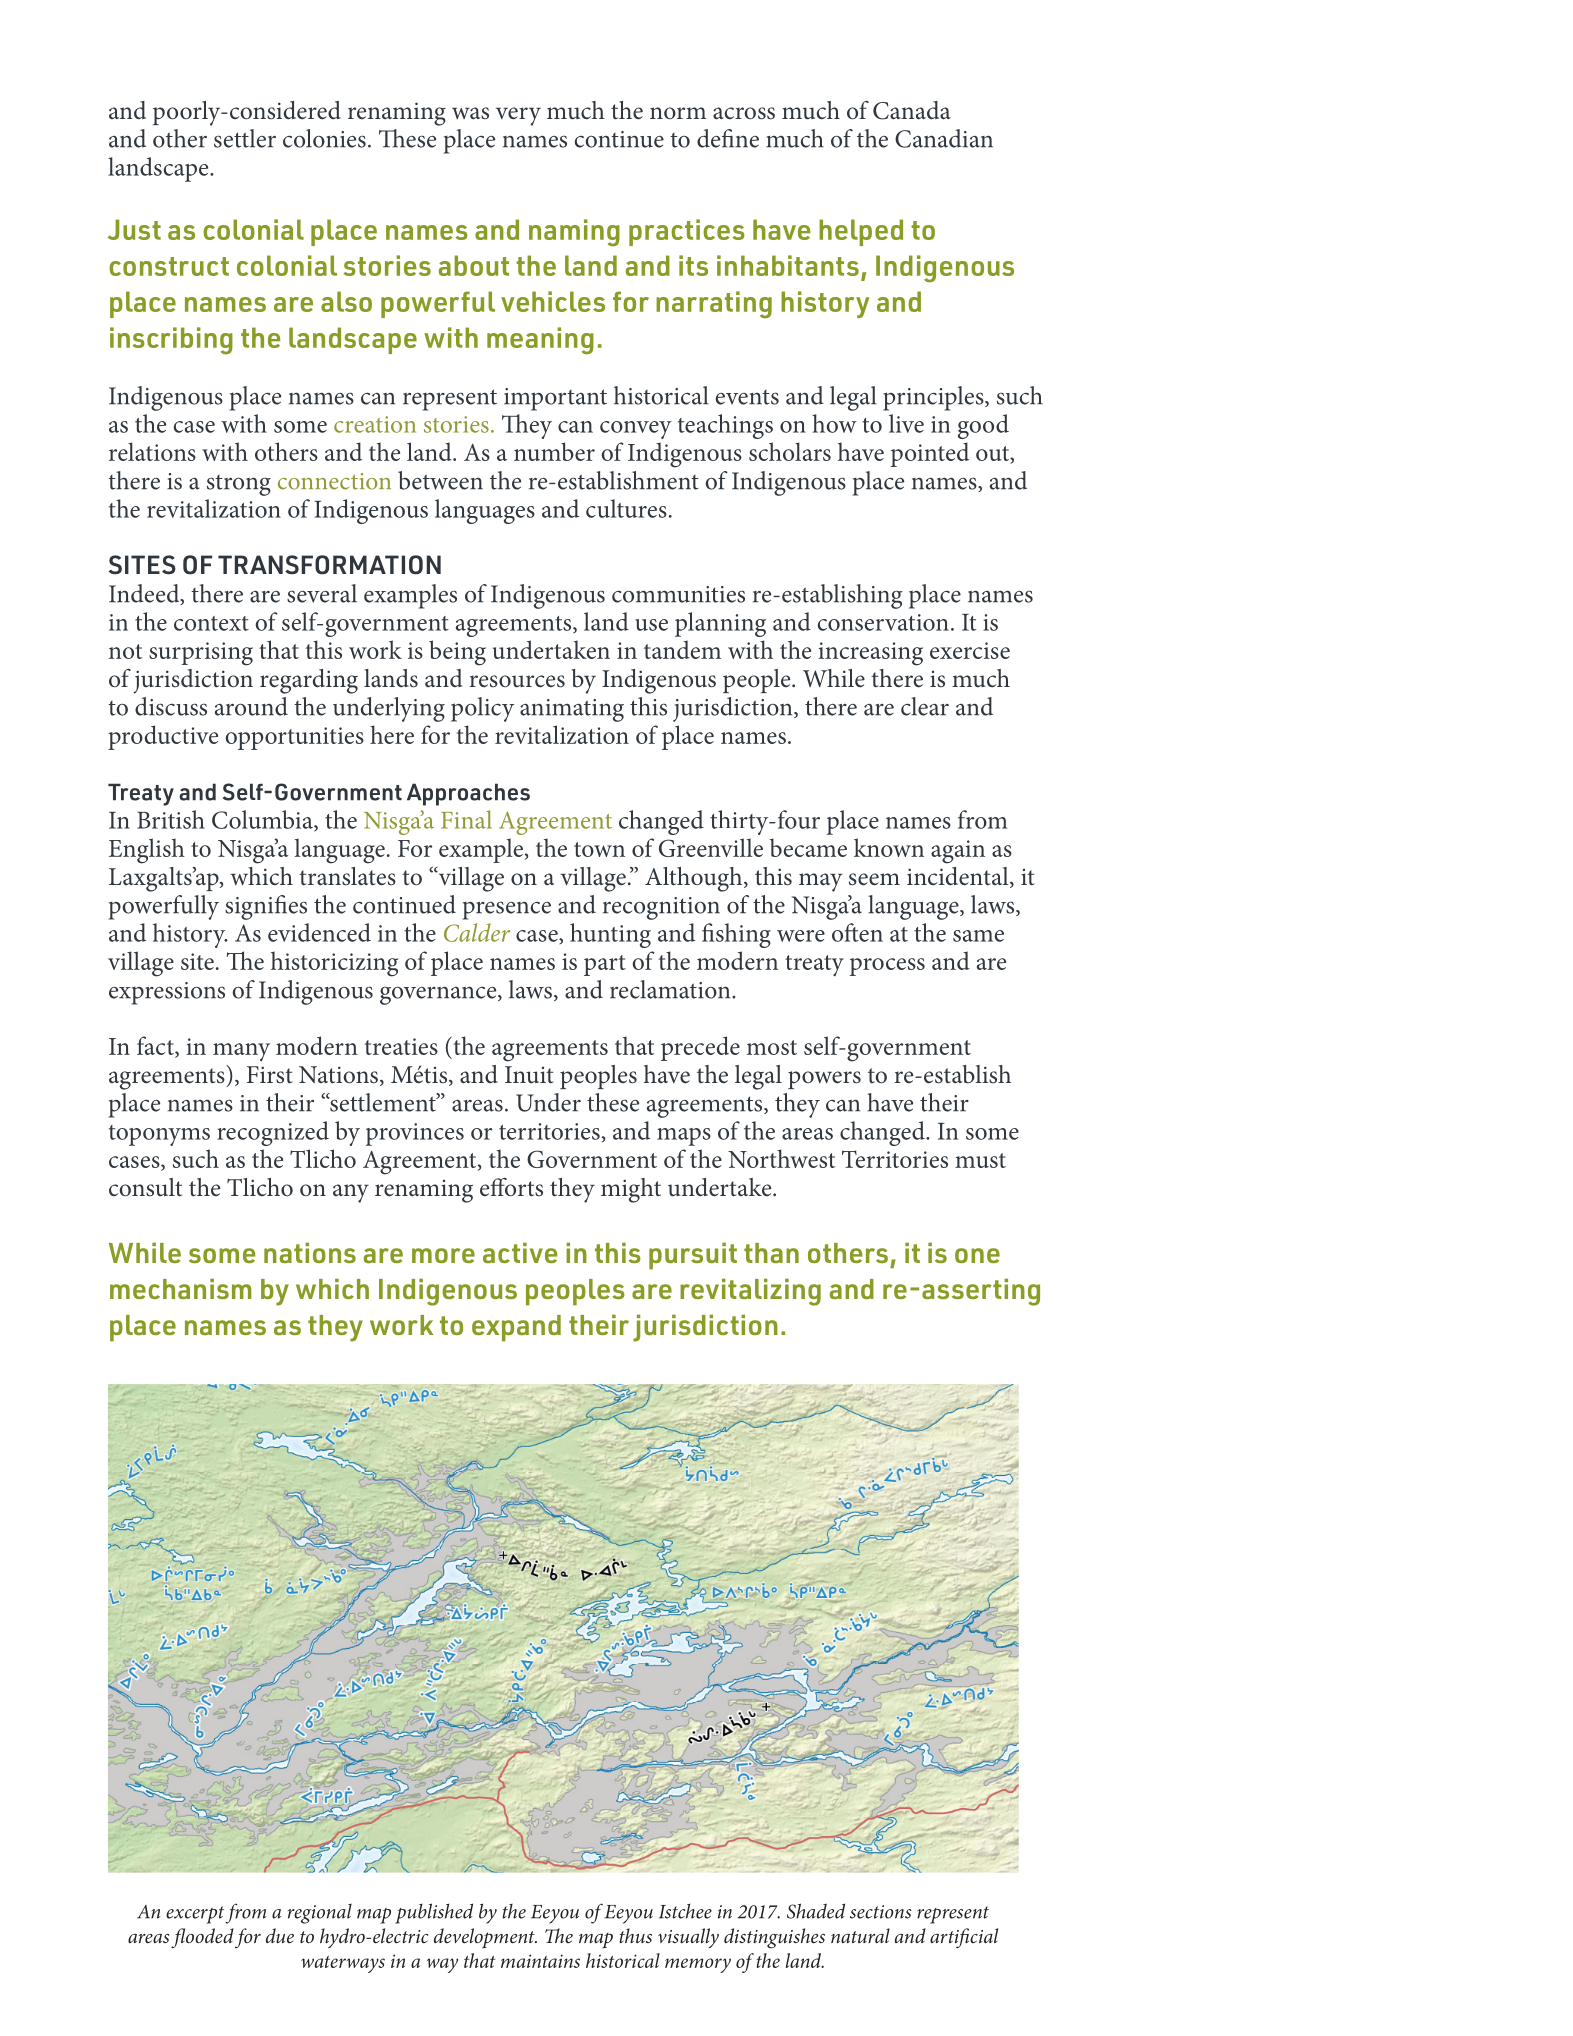  I want to click on excerpt, so click(196, 1915).
